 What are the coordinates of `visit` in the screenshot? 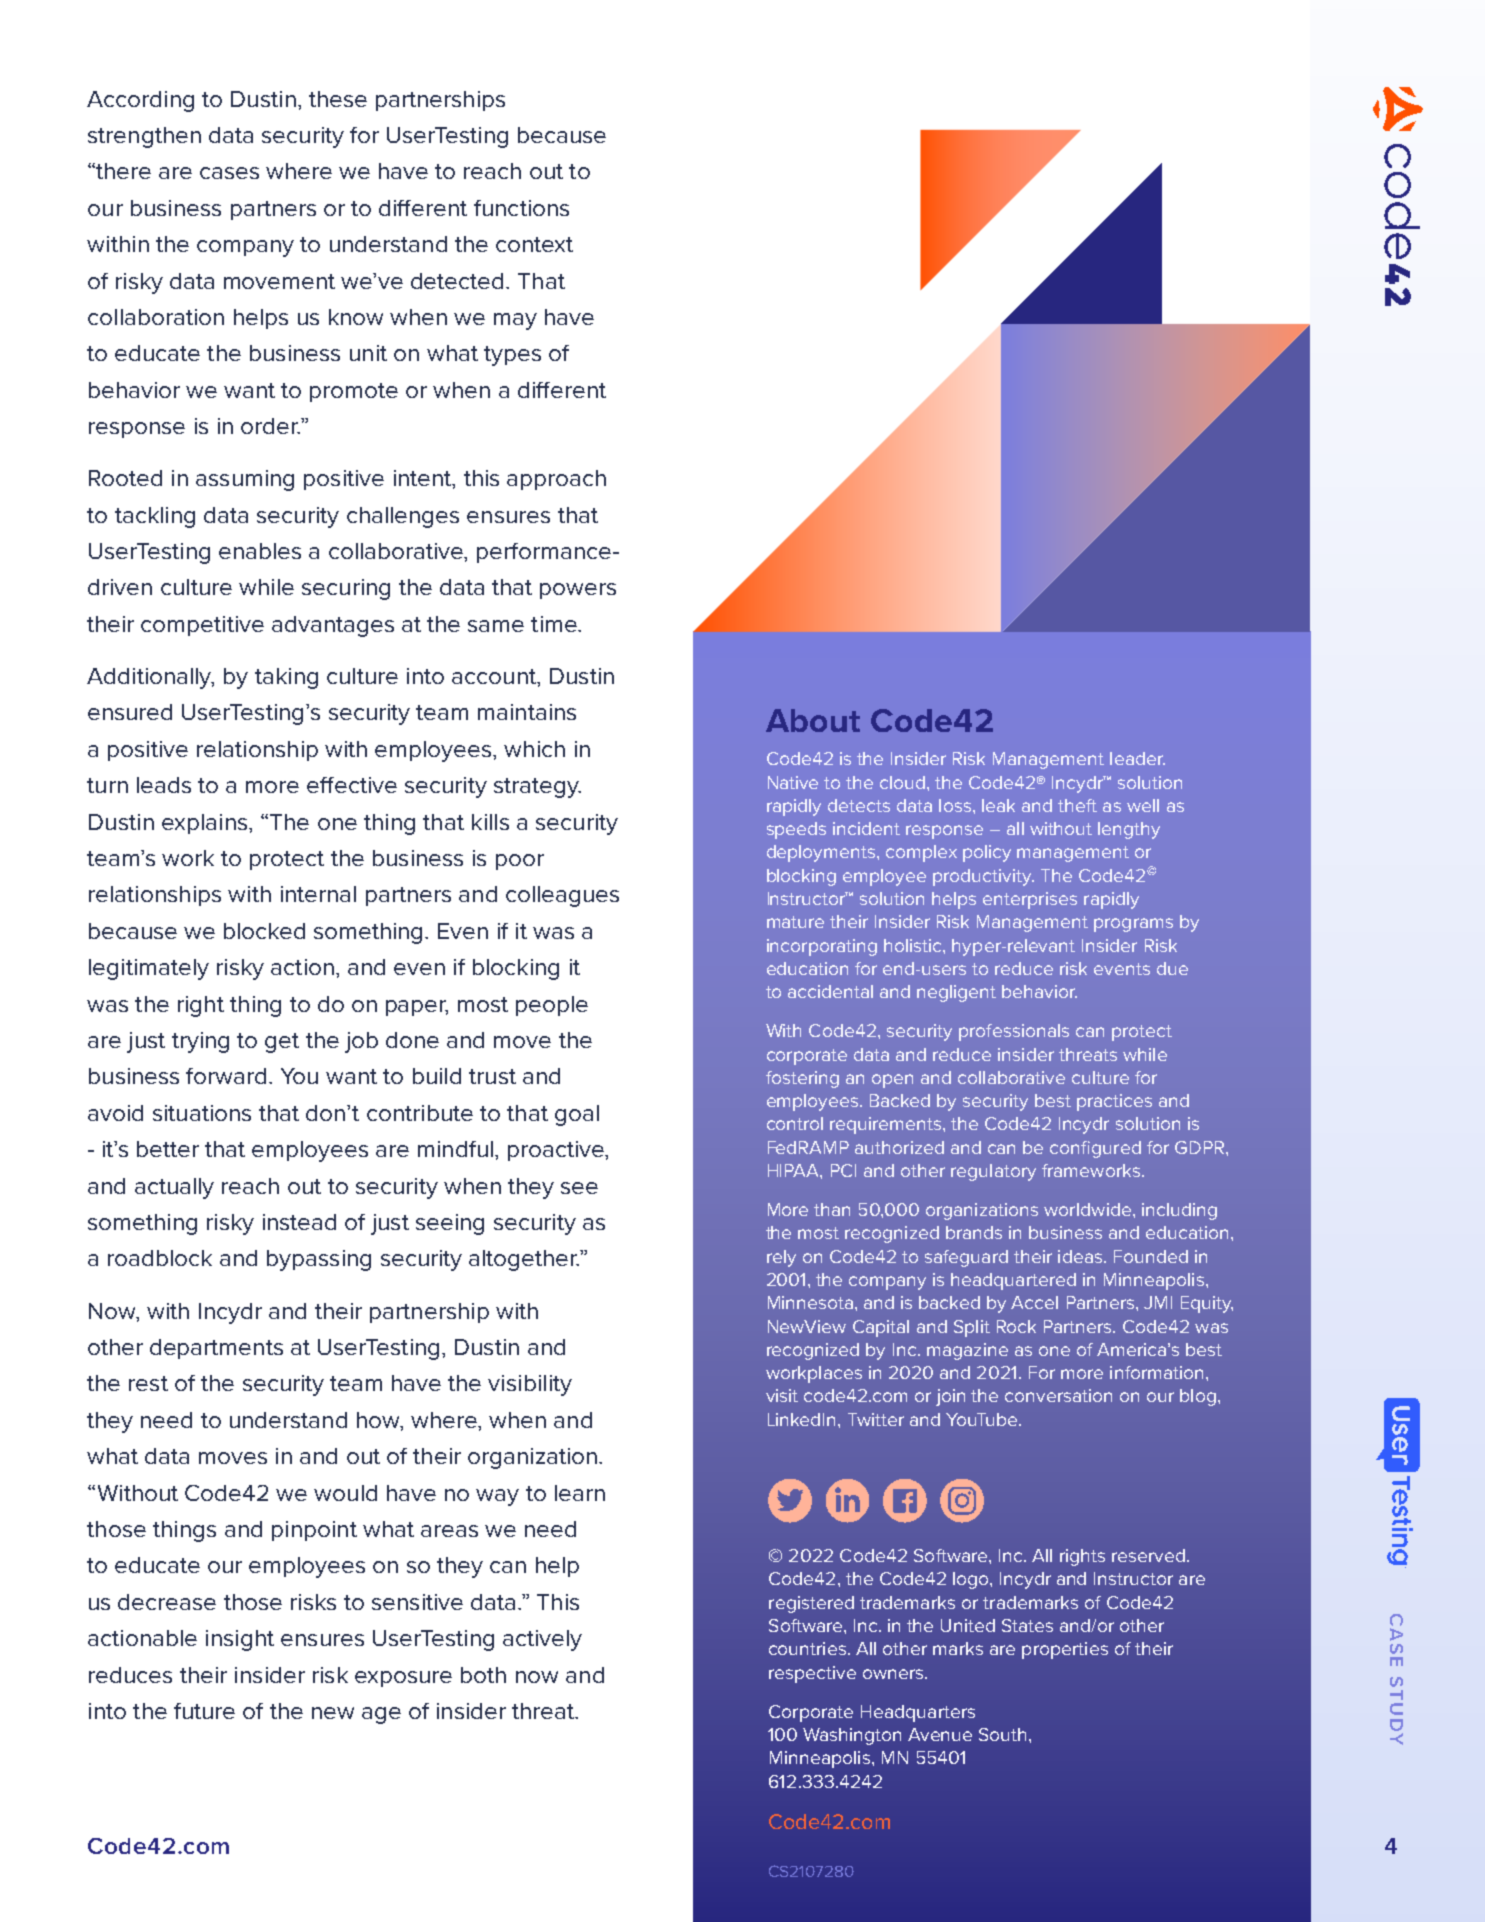 It's located at (782, 1395).
